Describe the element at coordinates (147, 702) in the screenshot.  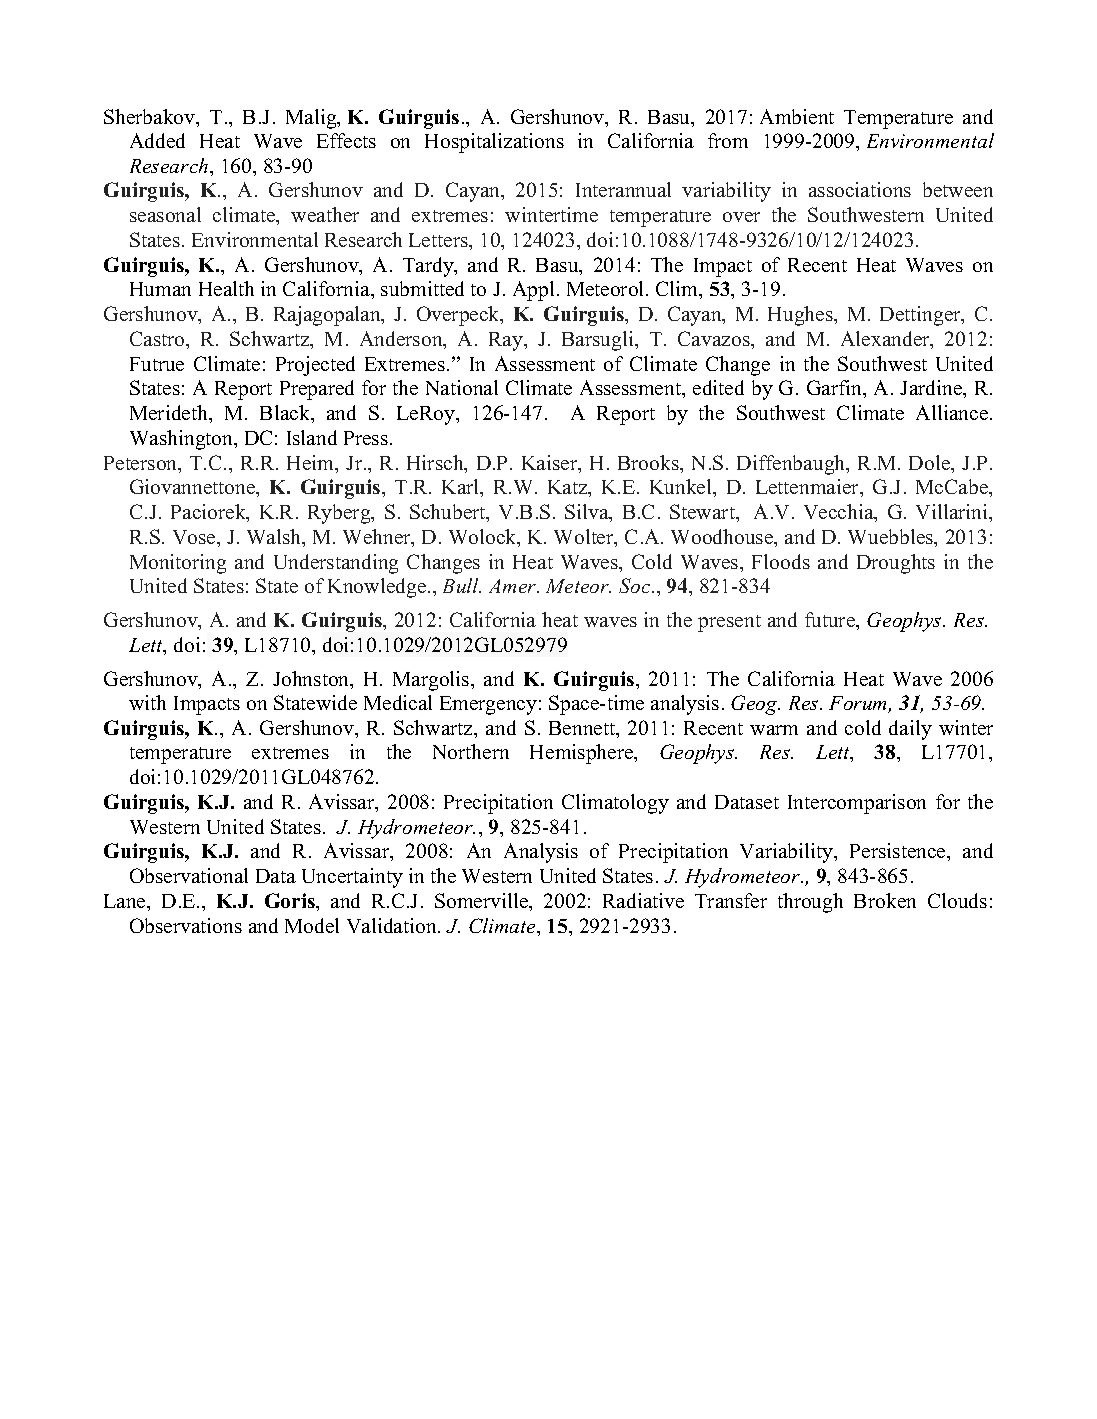
I see `with` at that location.
